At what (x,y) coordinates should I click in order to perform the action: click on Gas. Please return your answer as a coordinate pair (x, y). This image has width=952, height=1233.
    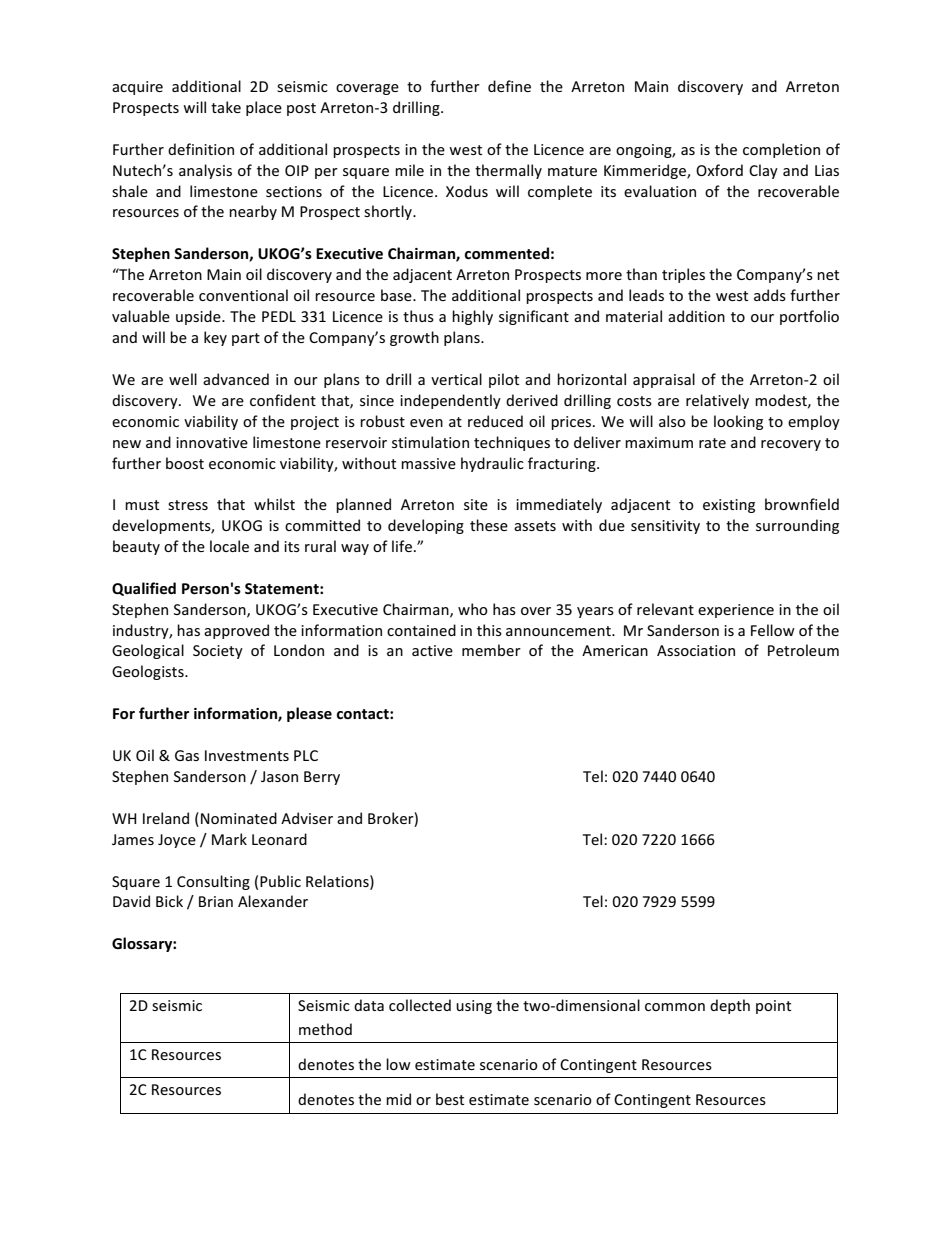
    Looking at the image, I should click on (187, 755).
